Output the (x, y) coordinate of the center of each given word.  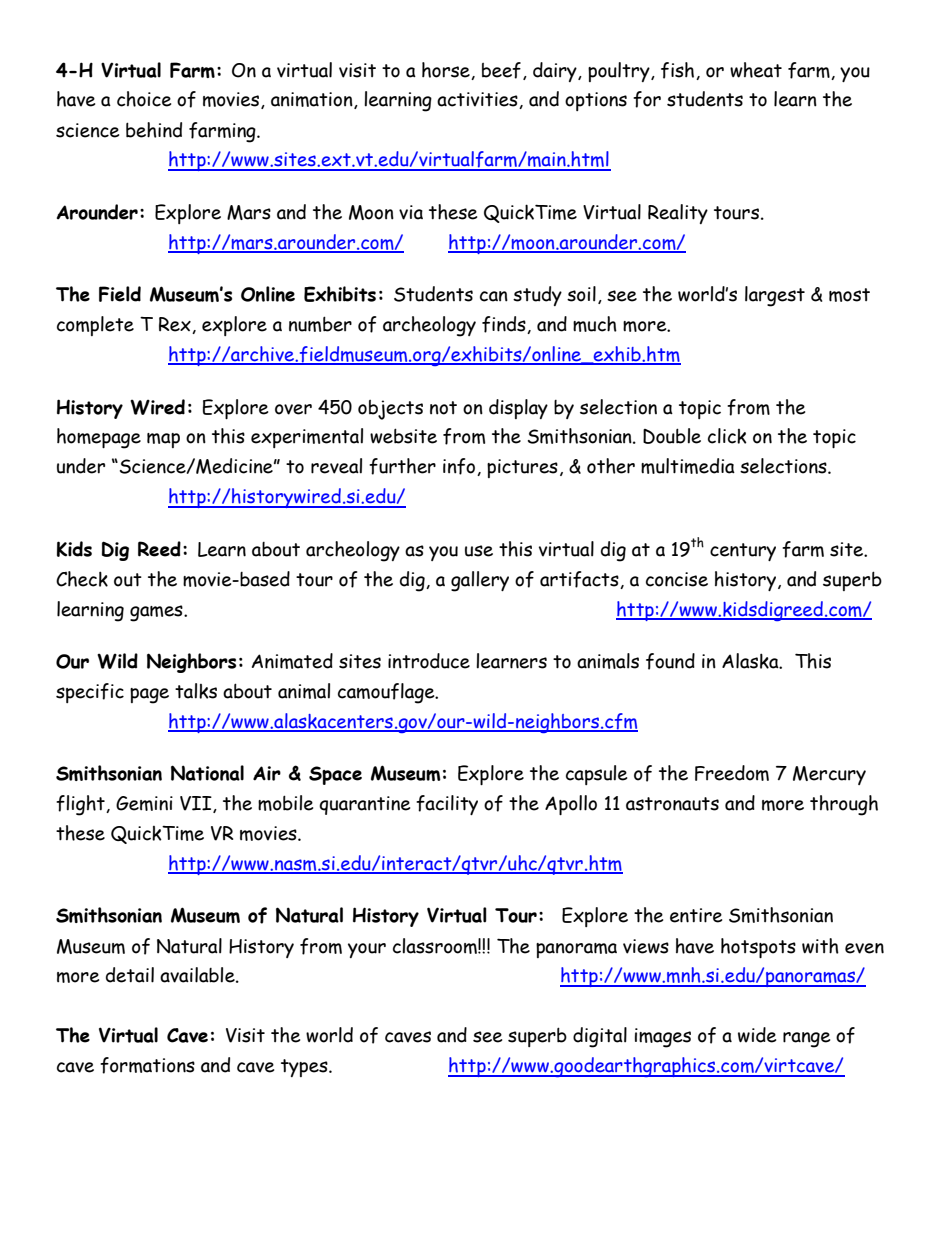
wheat (756, 70)
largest (775, 296)
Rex (176, 325)
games (157, 613)
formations (147, 1065)
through (844, 805)
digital (600, 1037)
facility (447, 805)
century (743, 552)
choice (144, 99)
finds (505, 325)
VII (197, 804)
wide (757, 1035)
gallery (480, 581)
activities (478, 100)
